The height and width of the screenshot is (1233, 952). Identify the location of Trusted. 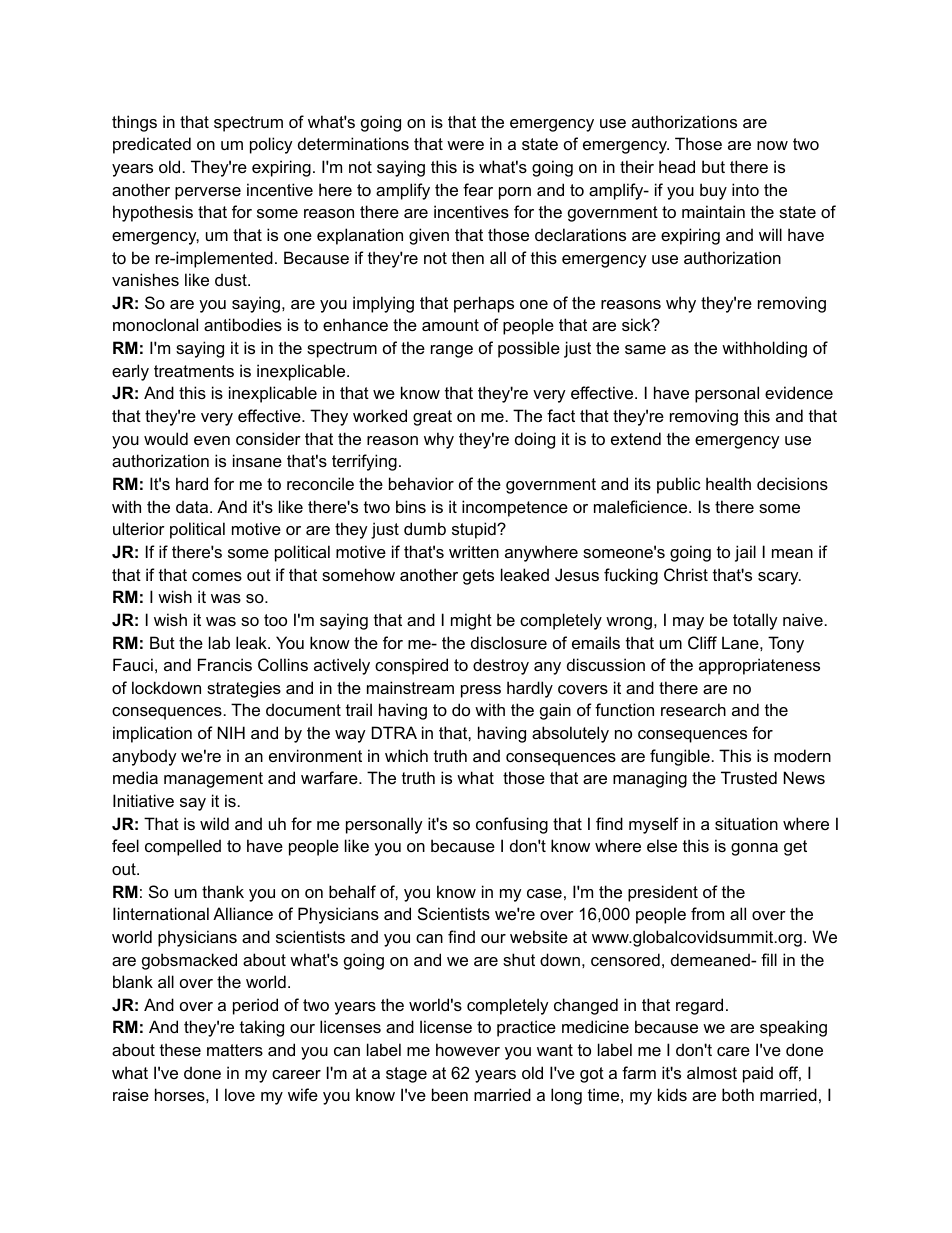
(749, 777).
